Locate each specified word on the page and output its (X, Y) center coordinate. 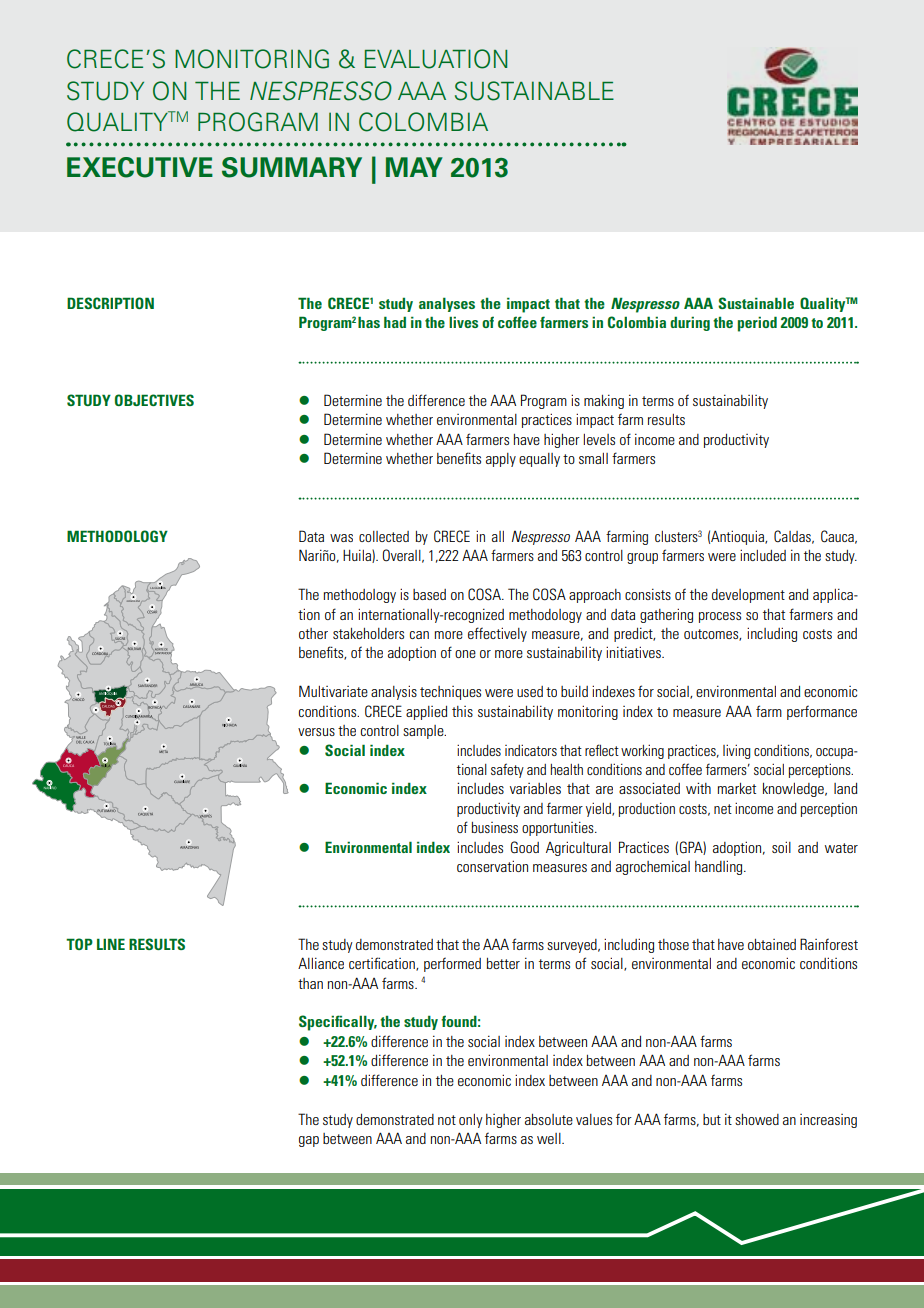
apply (501, 460)
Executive (140, 167)
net (723, 809)
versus (316, 732)
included (763, 555)
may (414, 167)
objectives (154, 400)
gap (309, 1141)
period (757, 324)
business (494, 827)
